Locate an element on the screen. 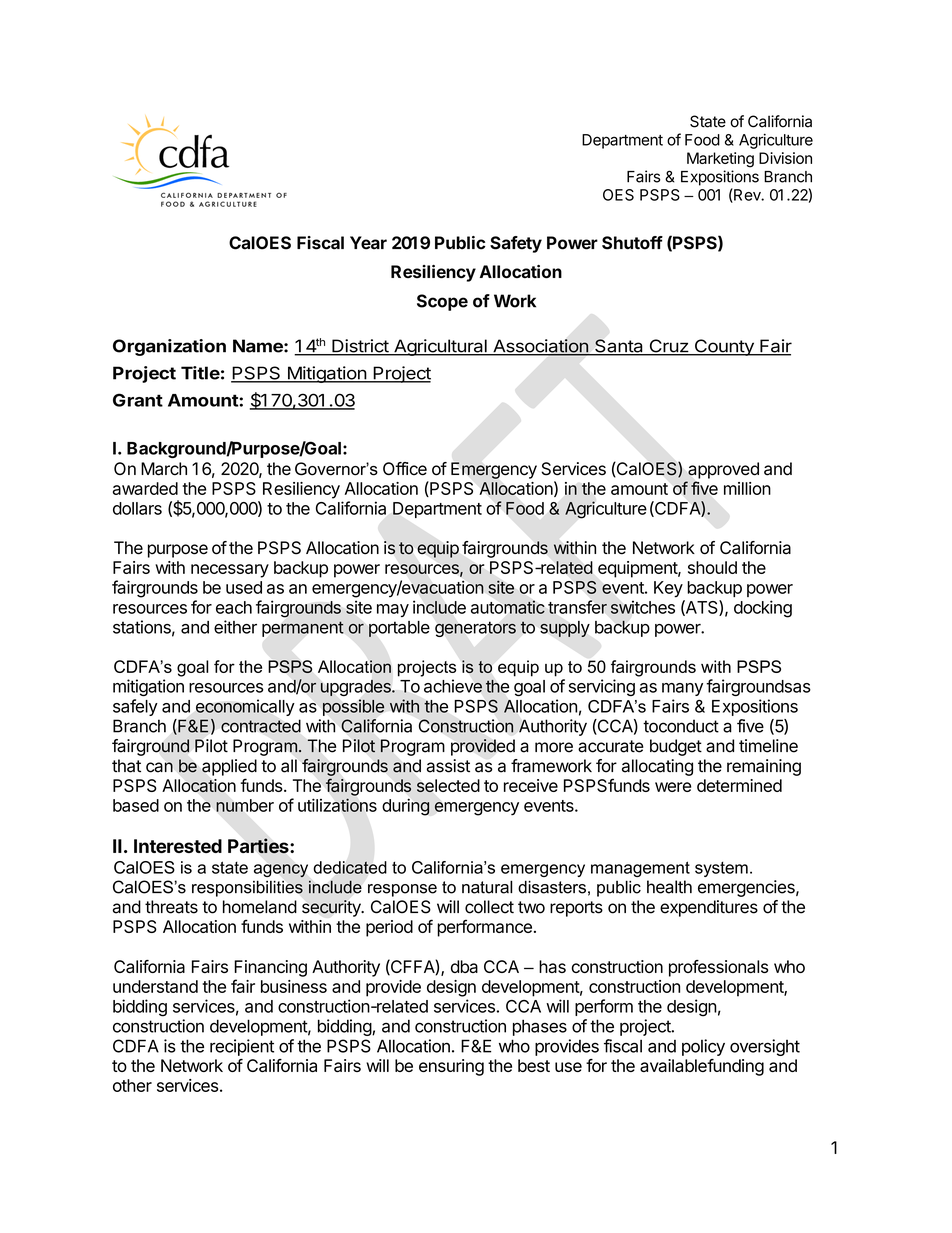  should is located at coordinates (712, 567).
